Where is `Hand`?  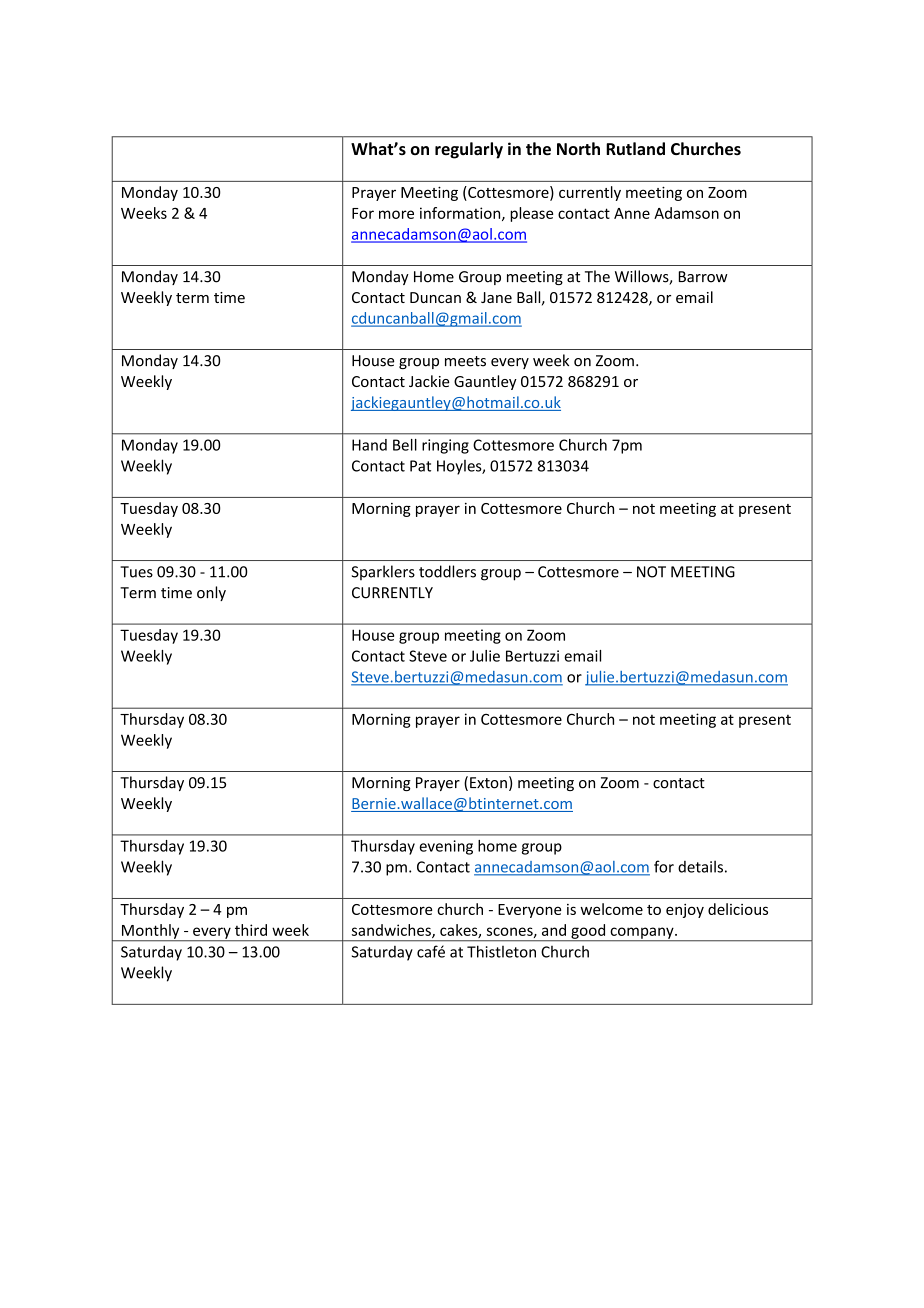
Hand is located at coordinates (369, 445).
